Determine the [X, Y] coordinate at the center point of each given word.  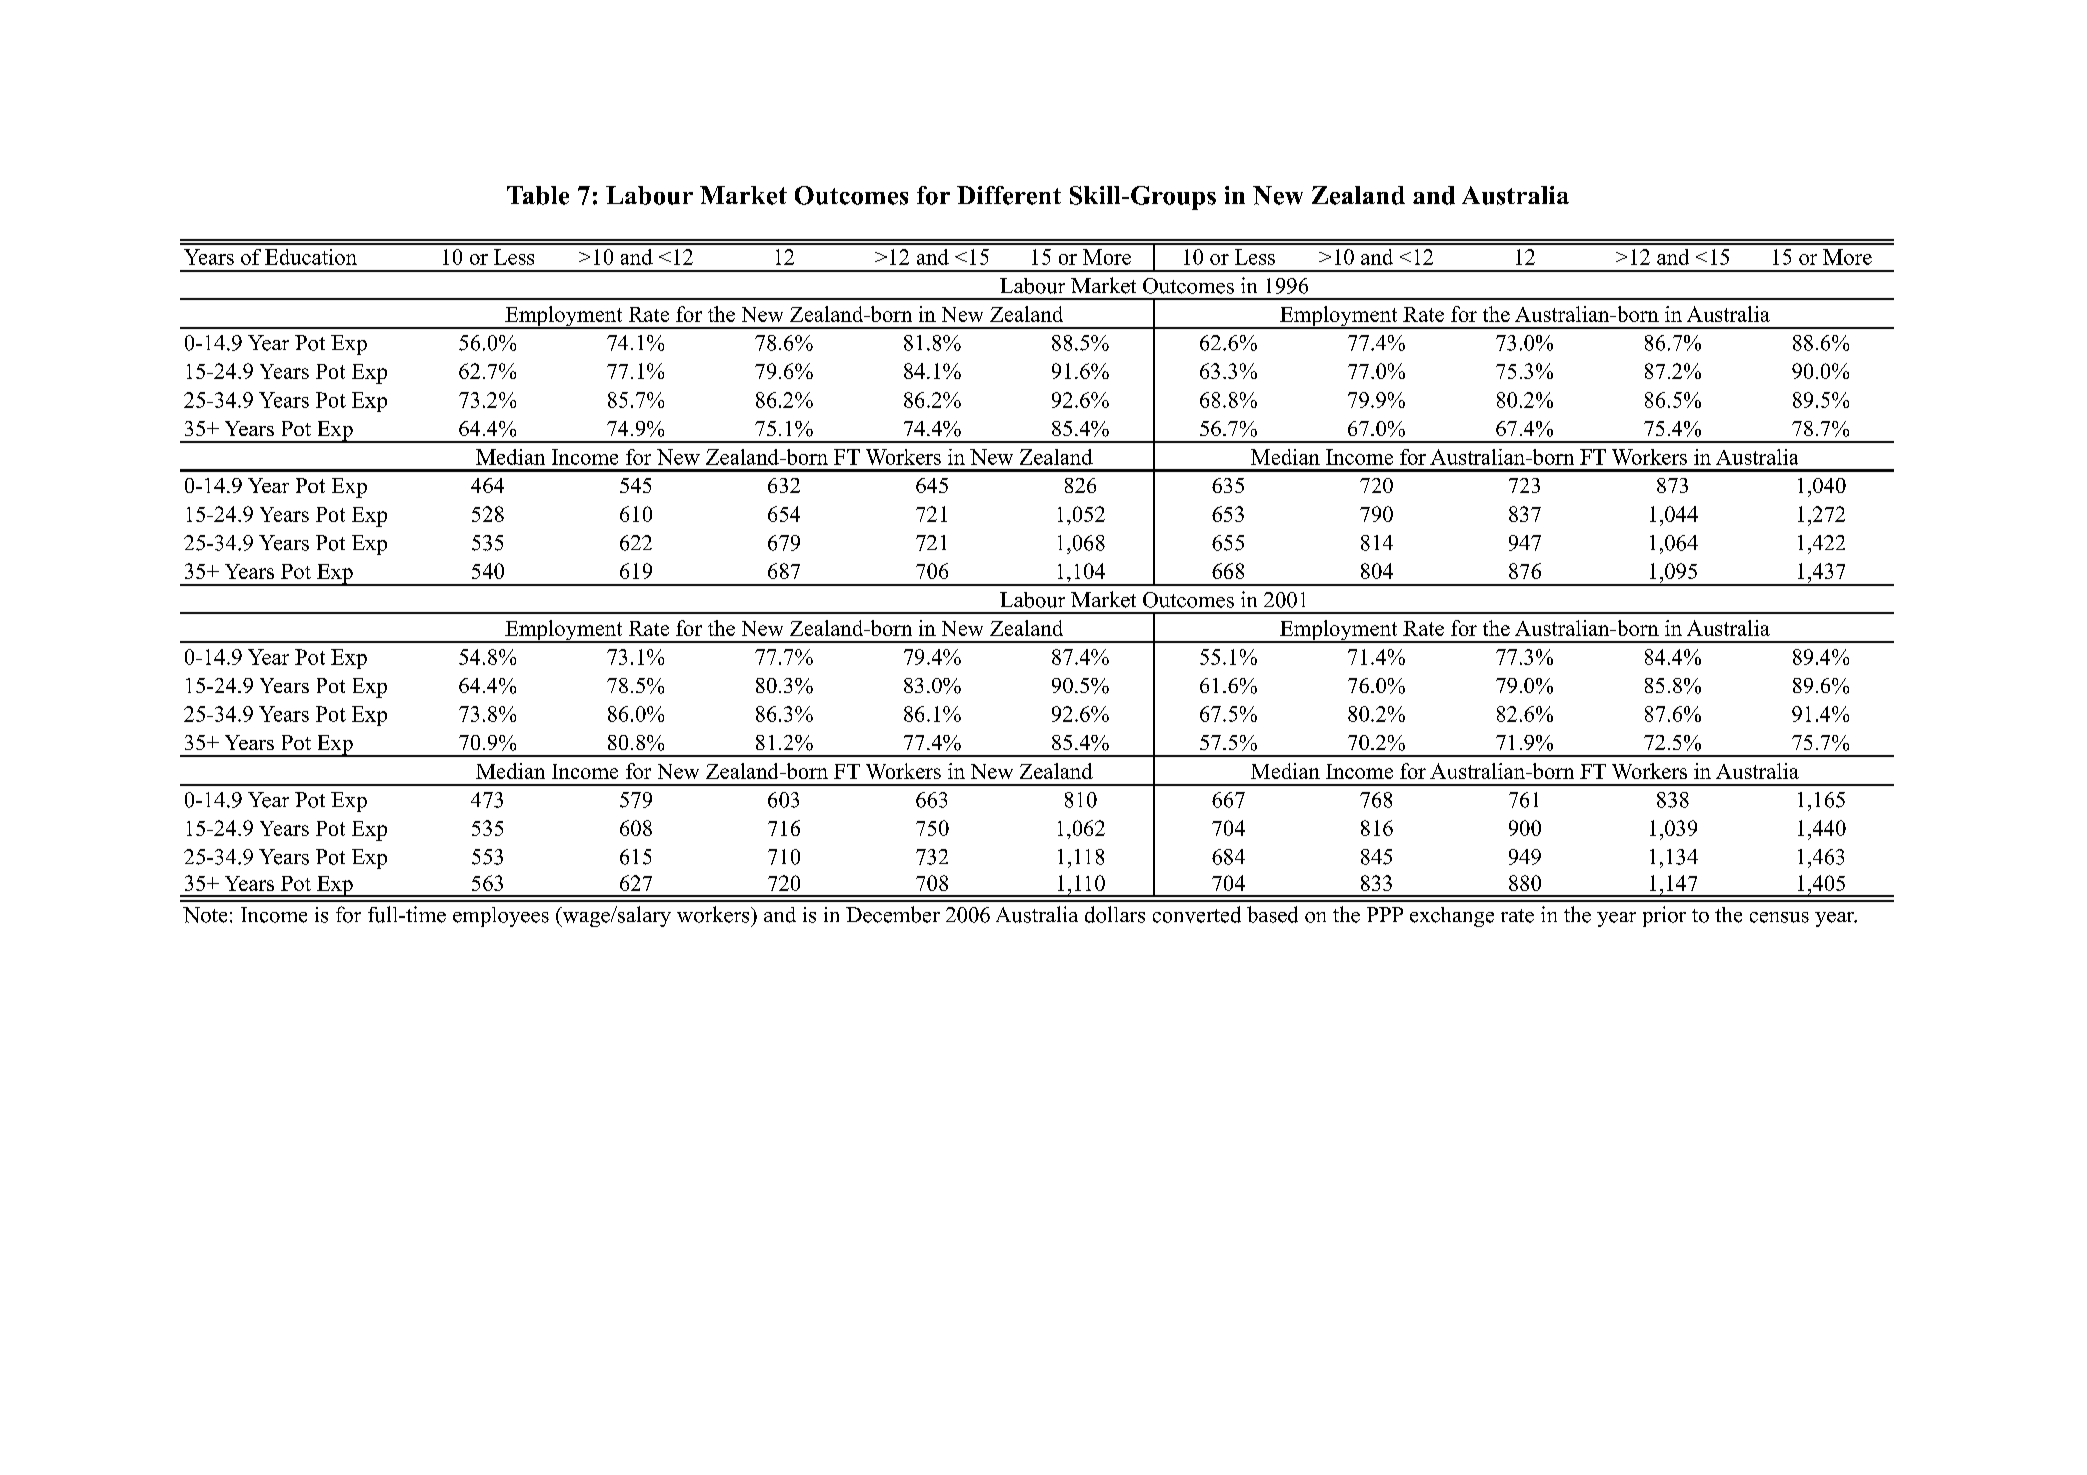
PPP [1385, 914]
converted [1197, 914]
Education [311, 257]
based [1272, 914]
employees [501, 917]
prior [1664, 916]
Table [538, 195]
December [893, 914]
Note [205, 915]
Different [1009, 195]
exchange [1452, 917]
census [1779, 917]
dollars [1115, 914]
